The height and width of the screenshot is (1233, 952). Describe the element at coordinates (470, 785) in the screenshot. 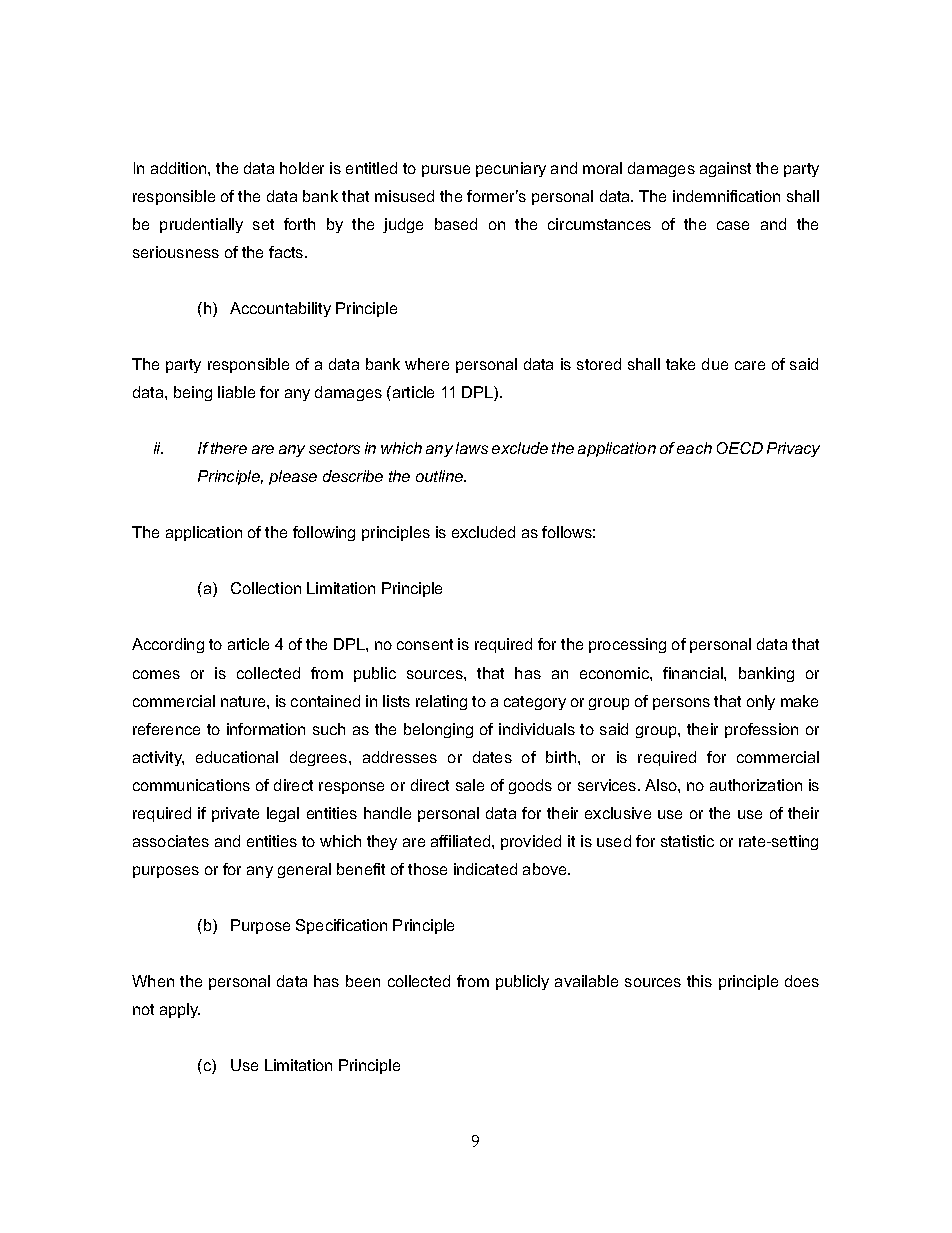

I see `sale` at that location.
